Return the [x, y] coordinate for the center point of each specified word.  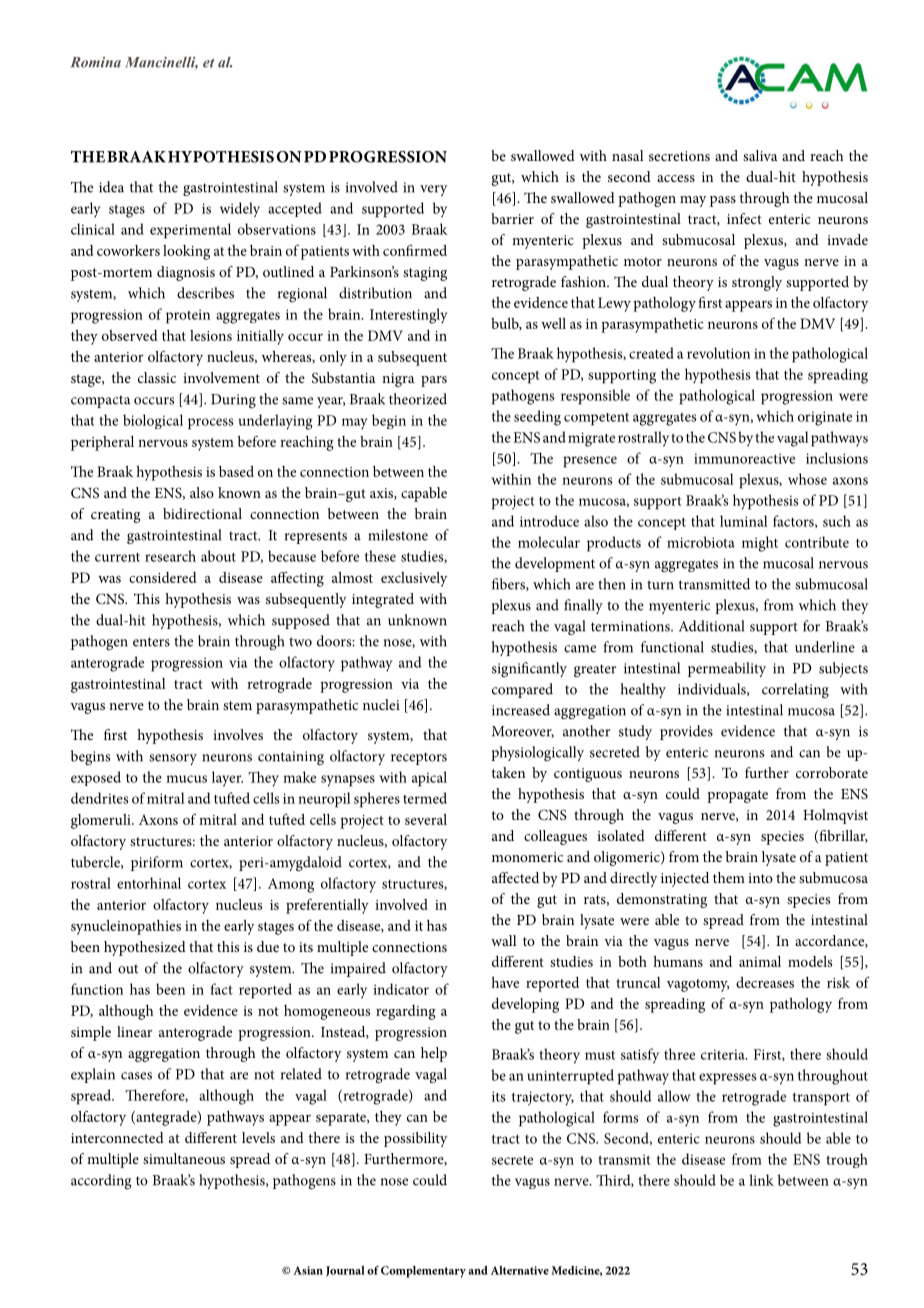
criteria [724, 1054]
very [433, 190]
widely [240, 209]
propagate [737, 796]
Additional [711, 626]
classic [157, 377]
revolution [718, 353]
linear [134, 1031]
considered [163, 577]
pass [723, 201]
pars [434, 381]
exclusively [414, 579]
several [426, 819]
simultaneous [184, 1158]
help [434, 1054]
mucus [186, 779]
